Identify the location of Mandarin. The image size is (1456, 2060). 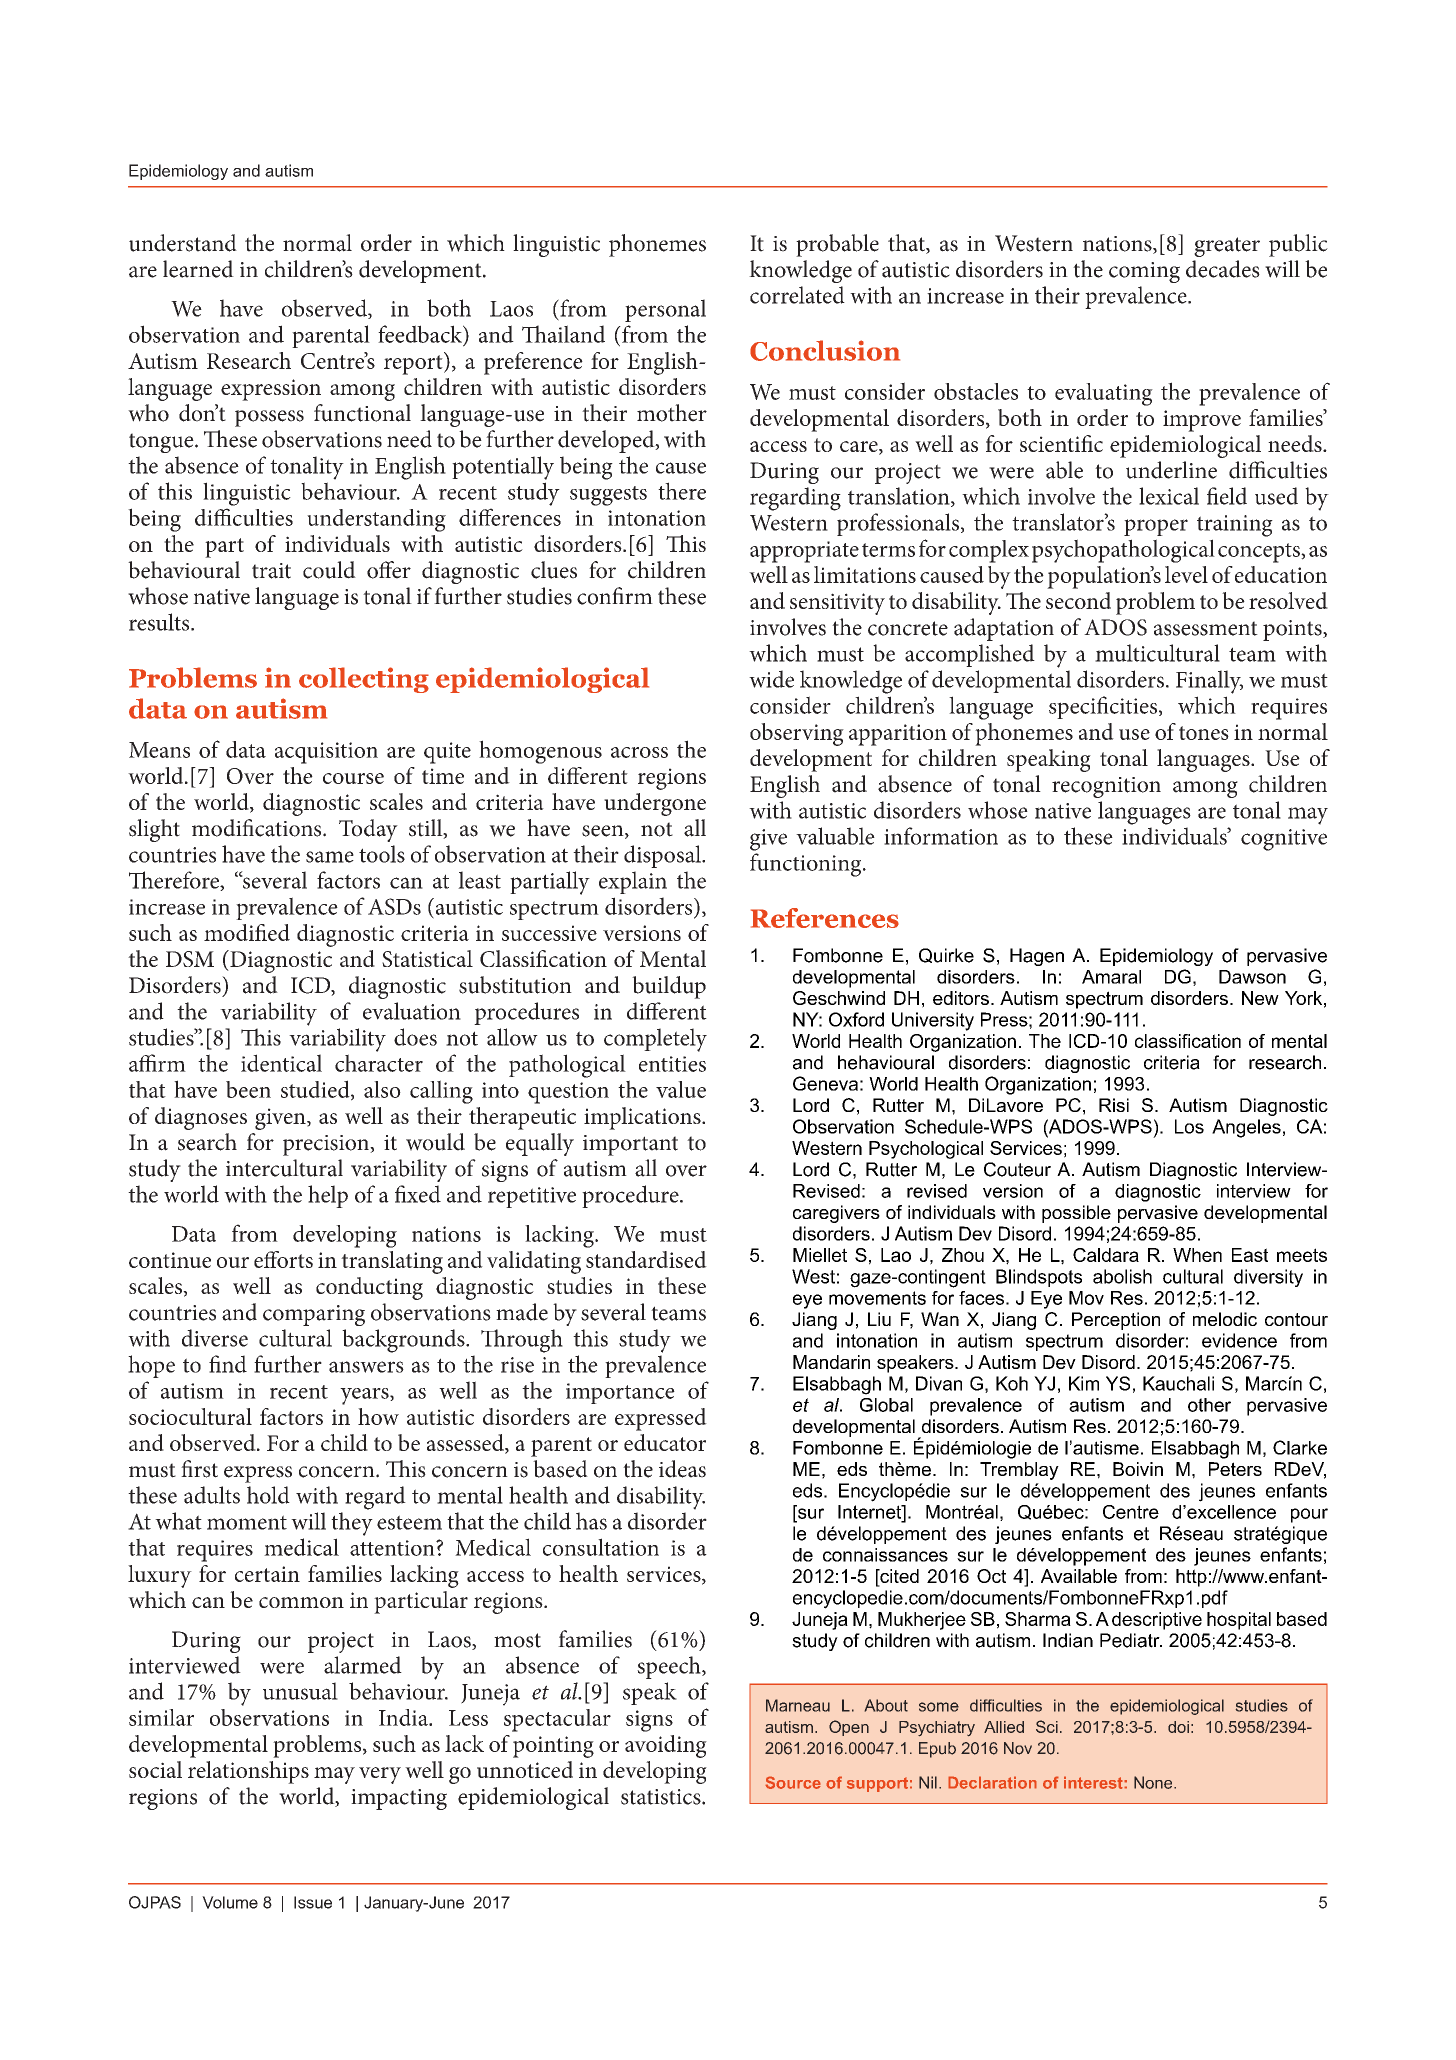
(831, 1362).
